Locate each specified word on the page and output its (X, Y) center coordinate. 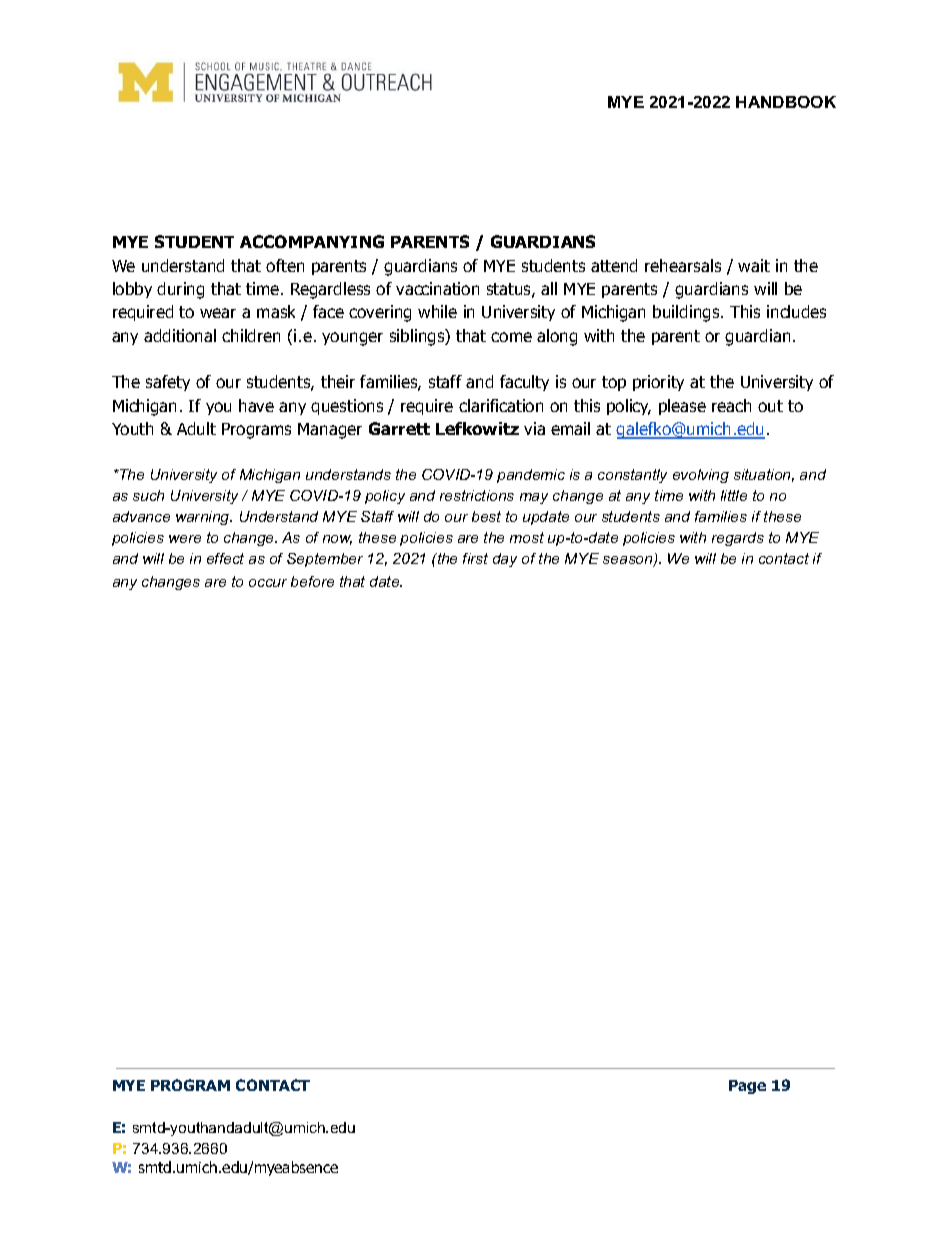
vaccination (437, 288)
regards (738, 539)
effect (225, 558)
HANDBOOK (786, 102)
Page (747, 1087)
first (475, 558)
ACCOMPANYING (312, 241)
